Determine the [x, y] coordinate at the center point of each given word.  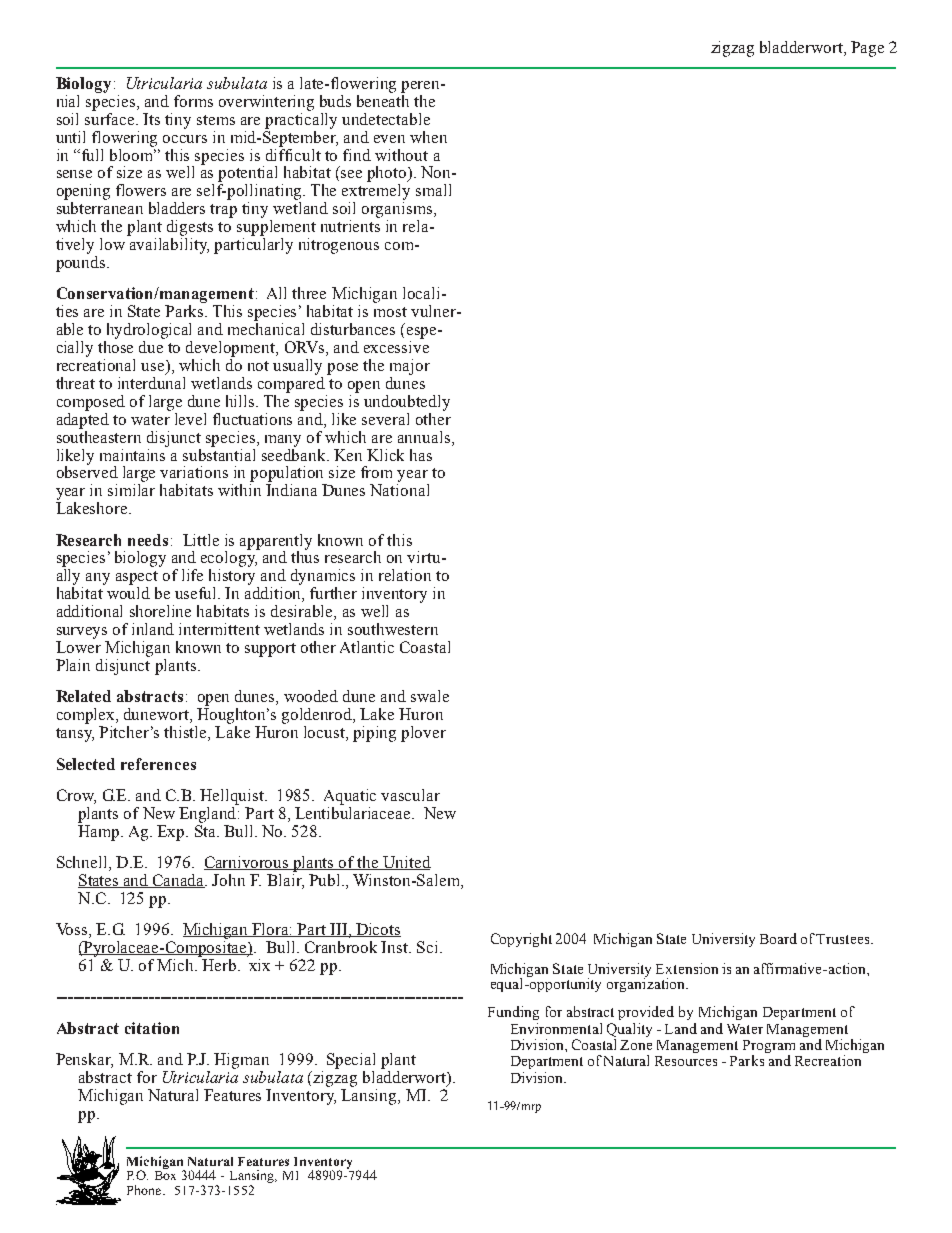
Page [867, 49]
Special [351, 1061]
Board [778, 938]
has [421, 455]
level [190, 419]
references [158, 764]
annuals [424, 437]
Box [165, 1175]
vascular [410, 795]
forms [193, 101]
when [428, 137]
